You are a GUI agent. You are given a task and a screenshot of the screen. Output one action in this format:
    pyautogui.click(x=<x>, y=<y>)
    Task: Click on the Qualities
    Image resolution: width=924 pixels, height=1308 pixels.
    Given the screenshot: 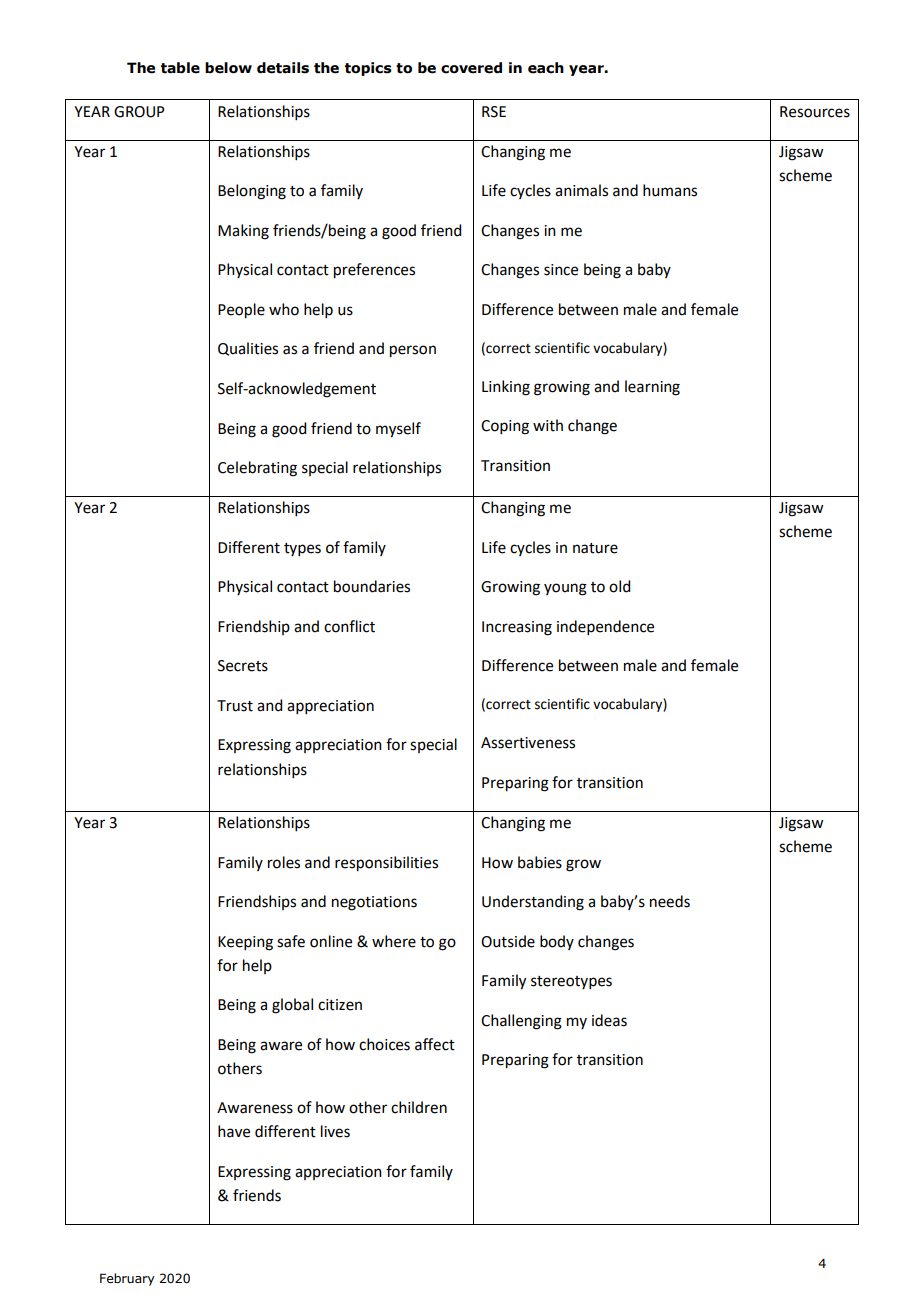 What is the action you would take?
    pyautogui.click(x=248, y=349)
